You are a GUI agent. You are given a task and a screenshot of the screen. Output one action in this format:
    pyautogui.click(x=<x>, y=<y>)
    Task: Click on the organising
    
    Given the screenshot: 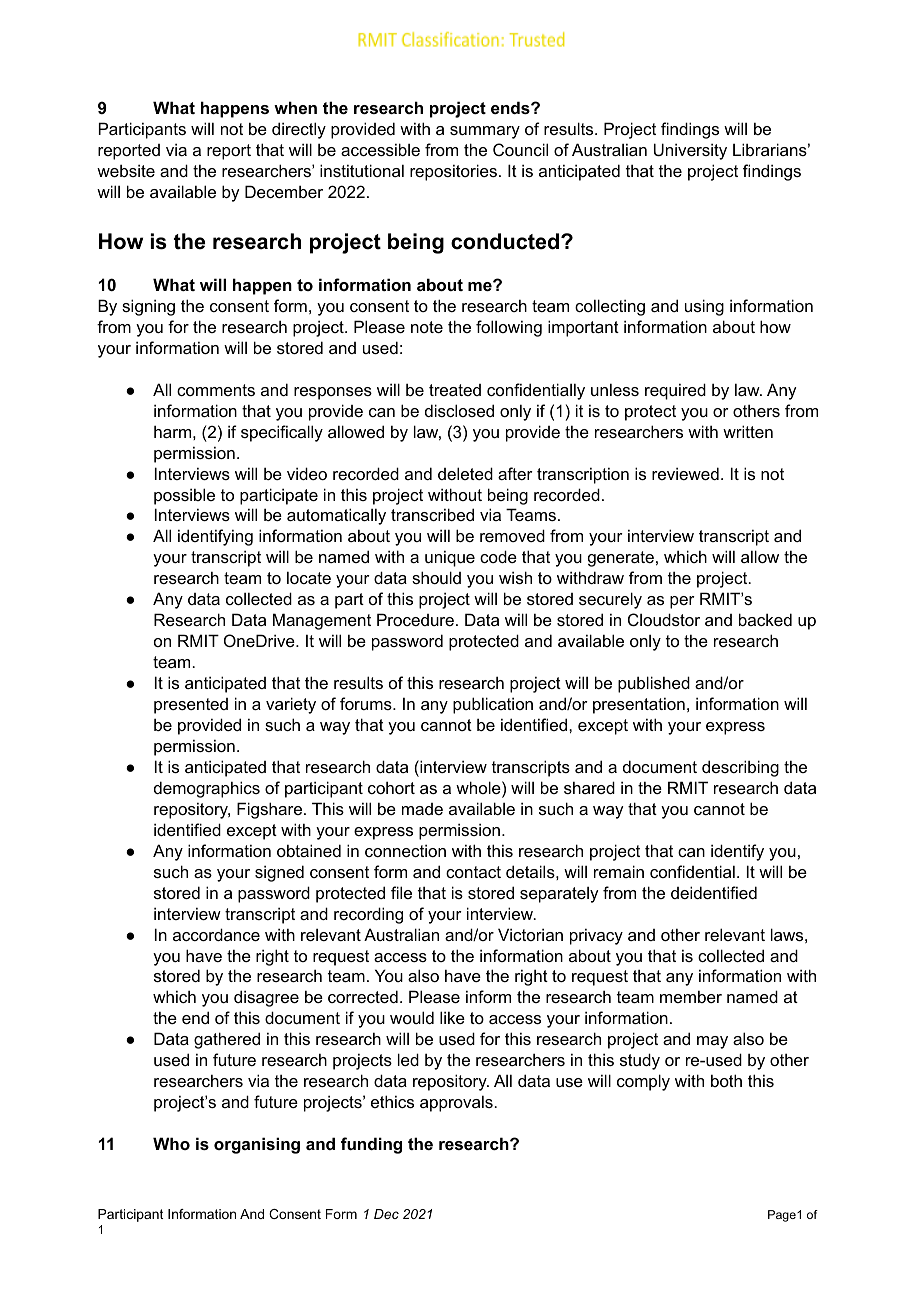 What is the action you would take?
    pyautogui.click(x=257, y=1145)
